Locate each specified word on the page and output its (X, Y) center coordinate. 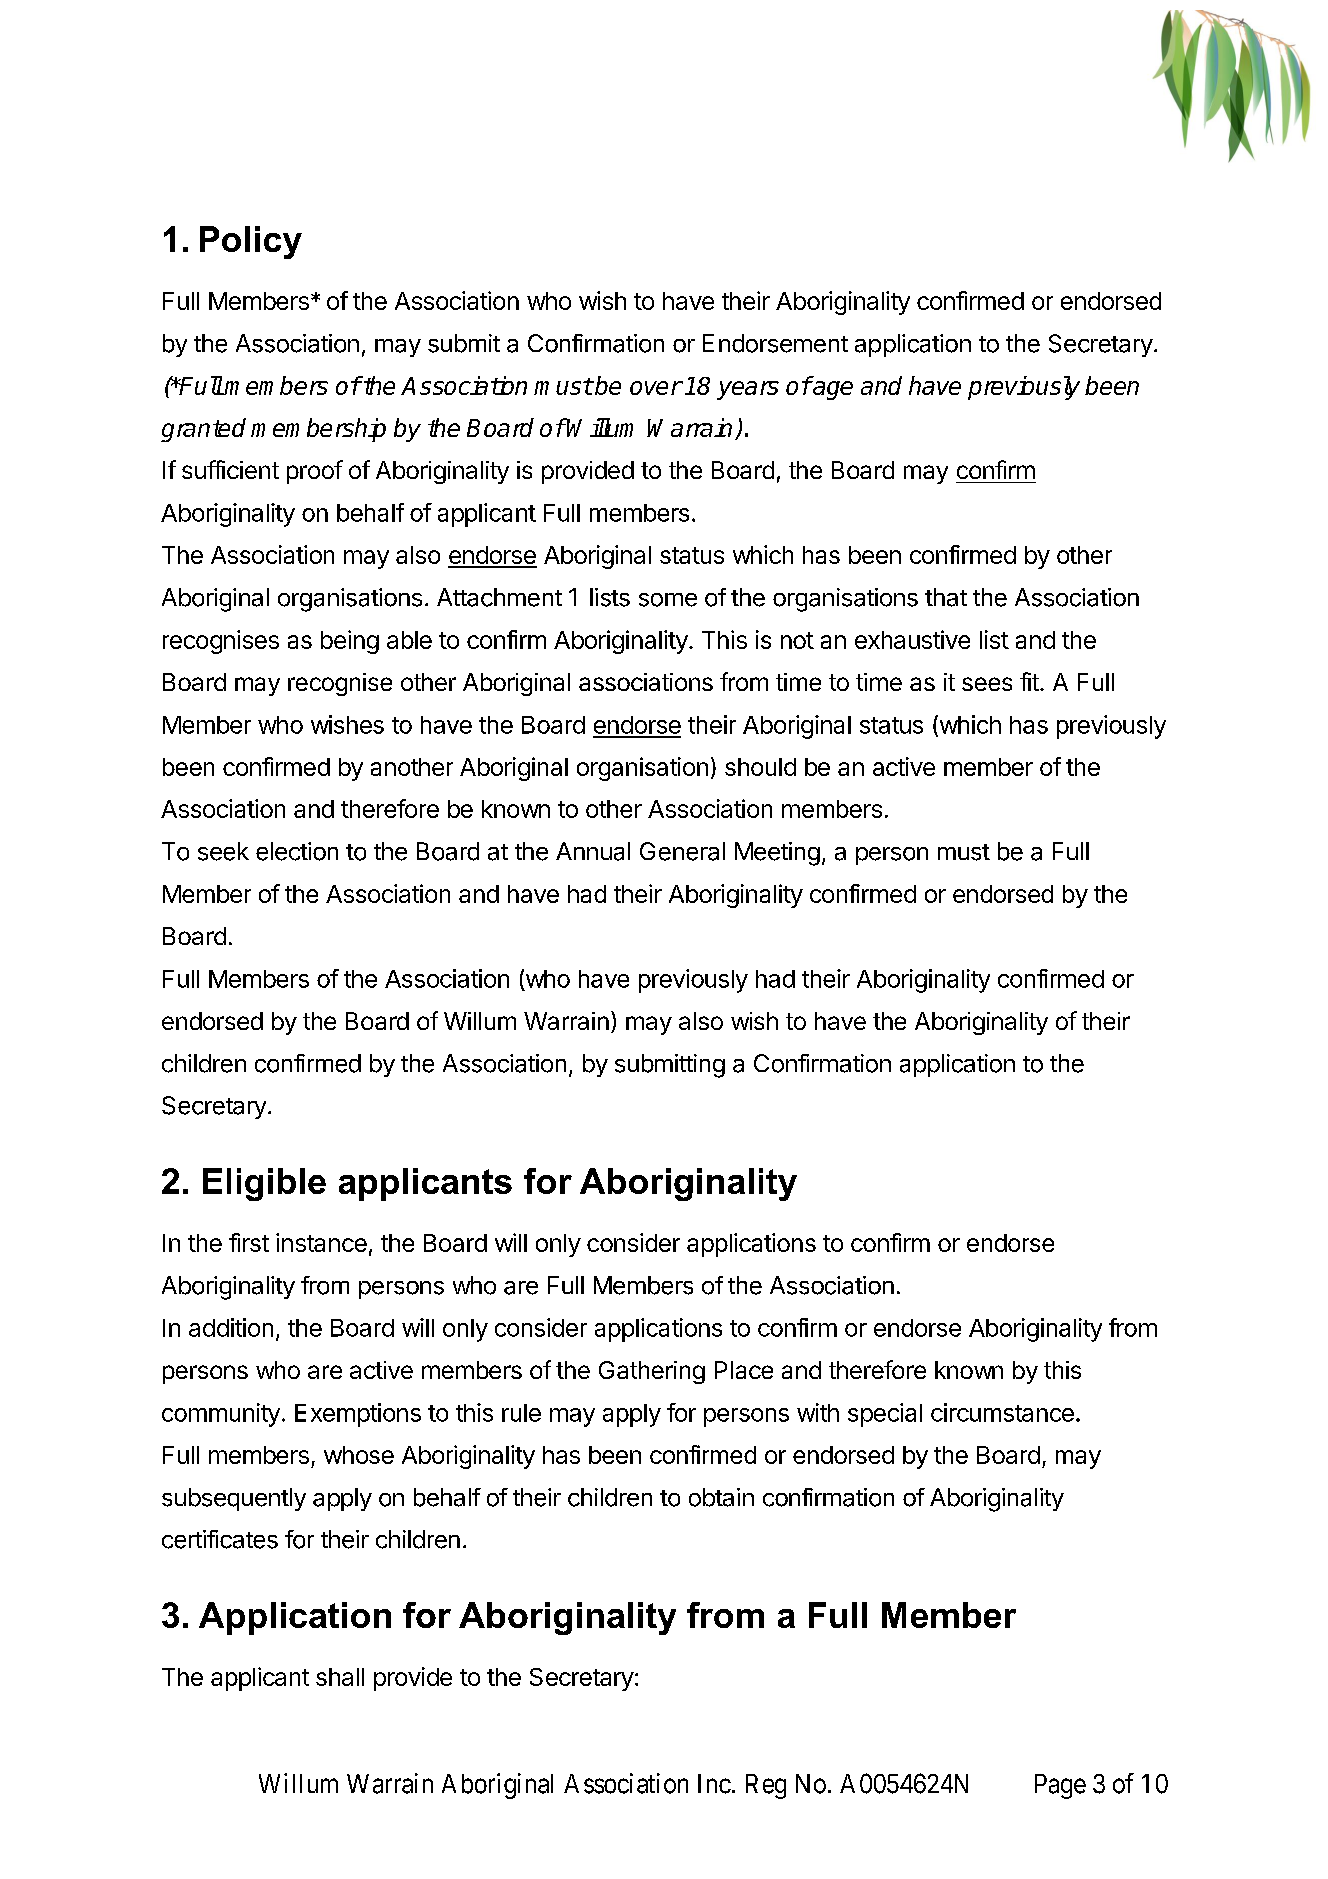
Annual (593, 851)
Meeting (777, 854)
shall (340, 1677)
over (656, 388)
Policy (251, 242)
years (748, 390)
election (297, 851)
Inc (714, 1784)
